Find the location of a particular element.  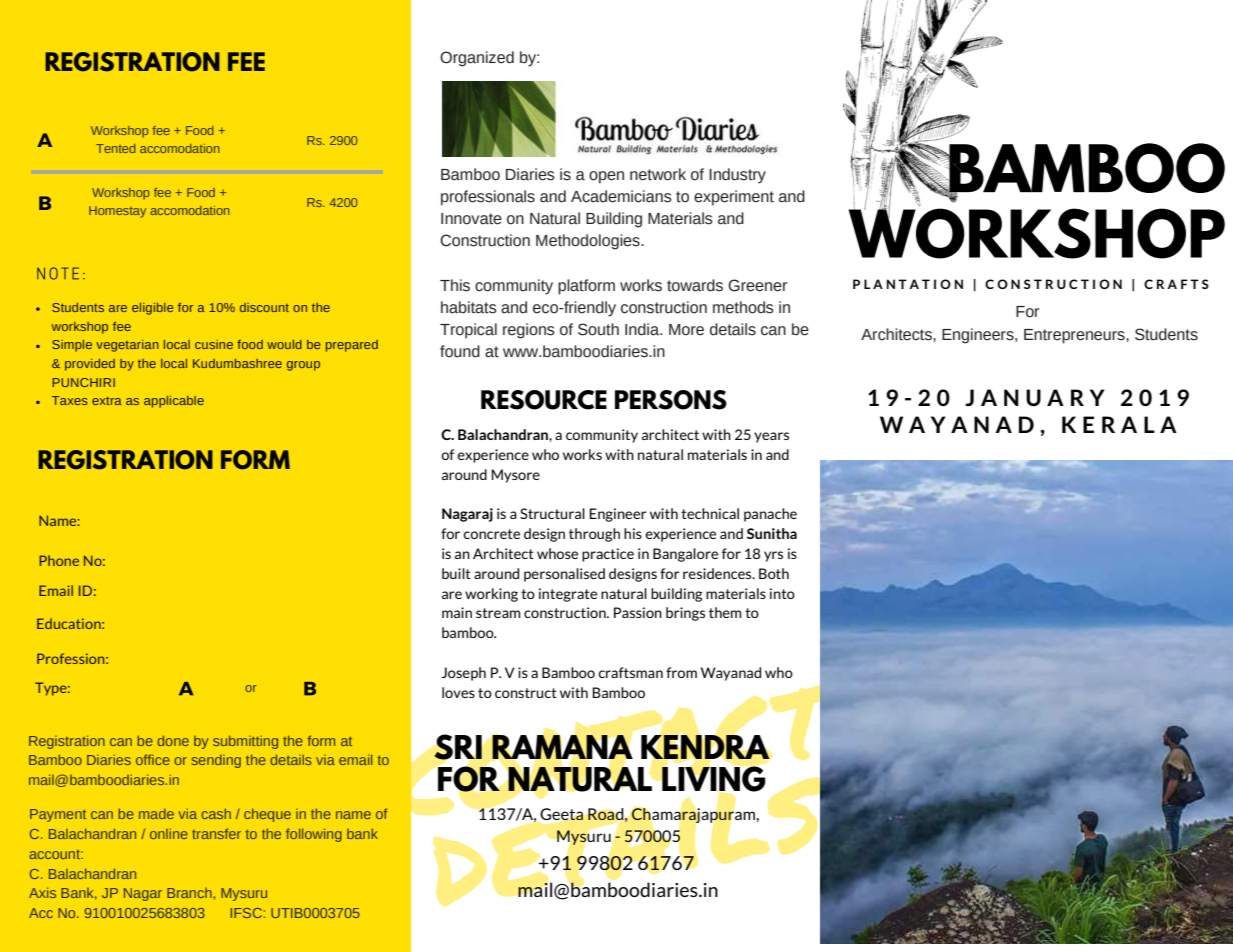

Entrepreneurs is located at coordinates (1075, 336).
